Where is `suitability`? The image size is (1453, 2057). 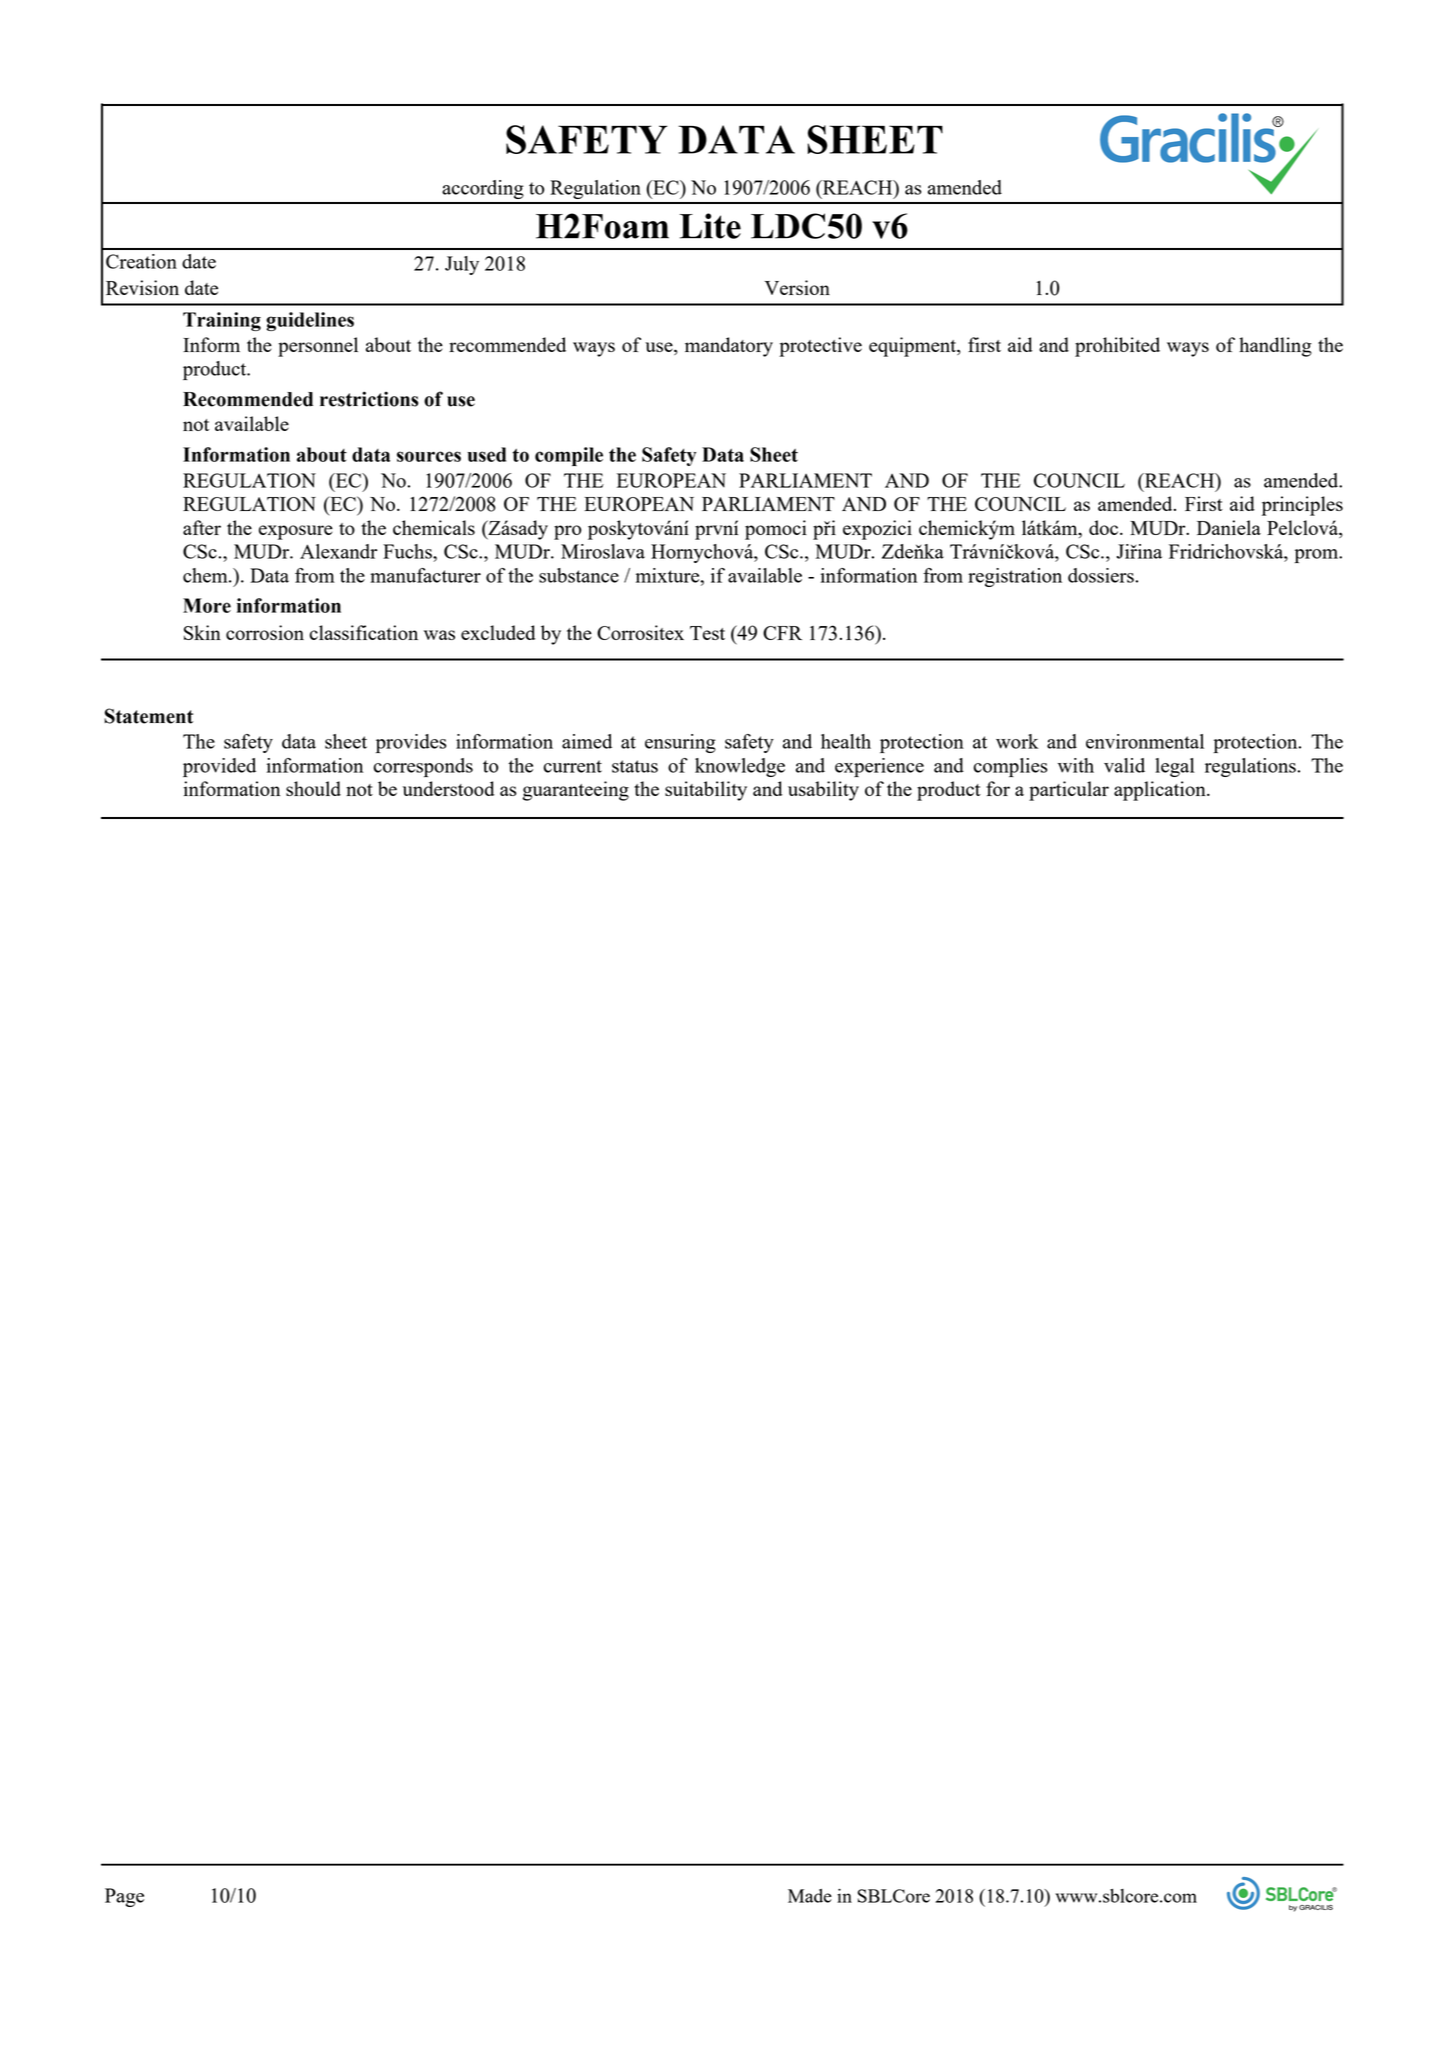
suitability is located at coordinates (706, 791).
